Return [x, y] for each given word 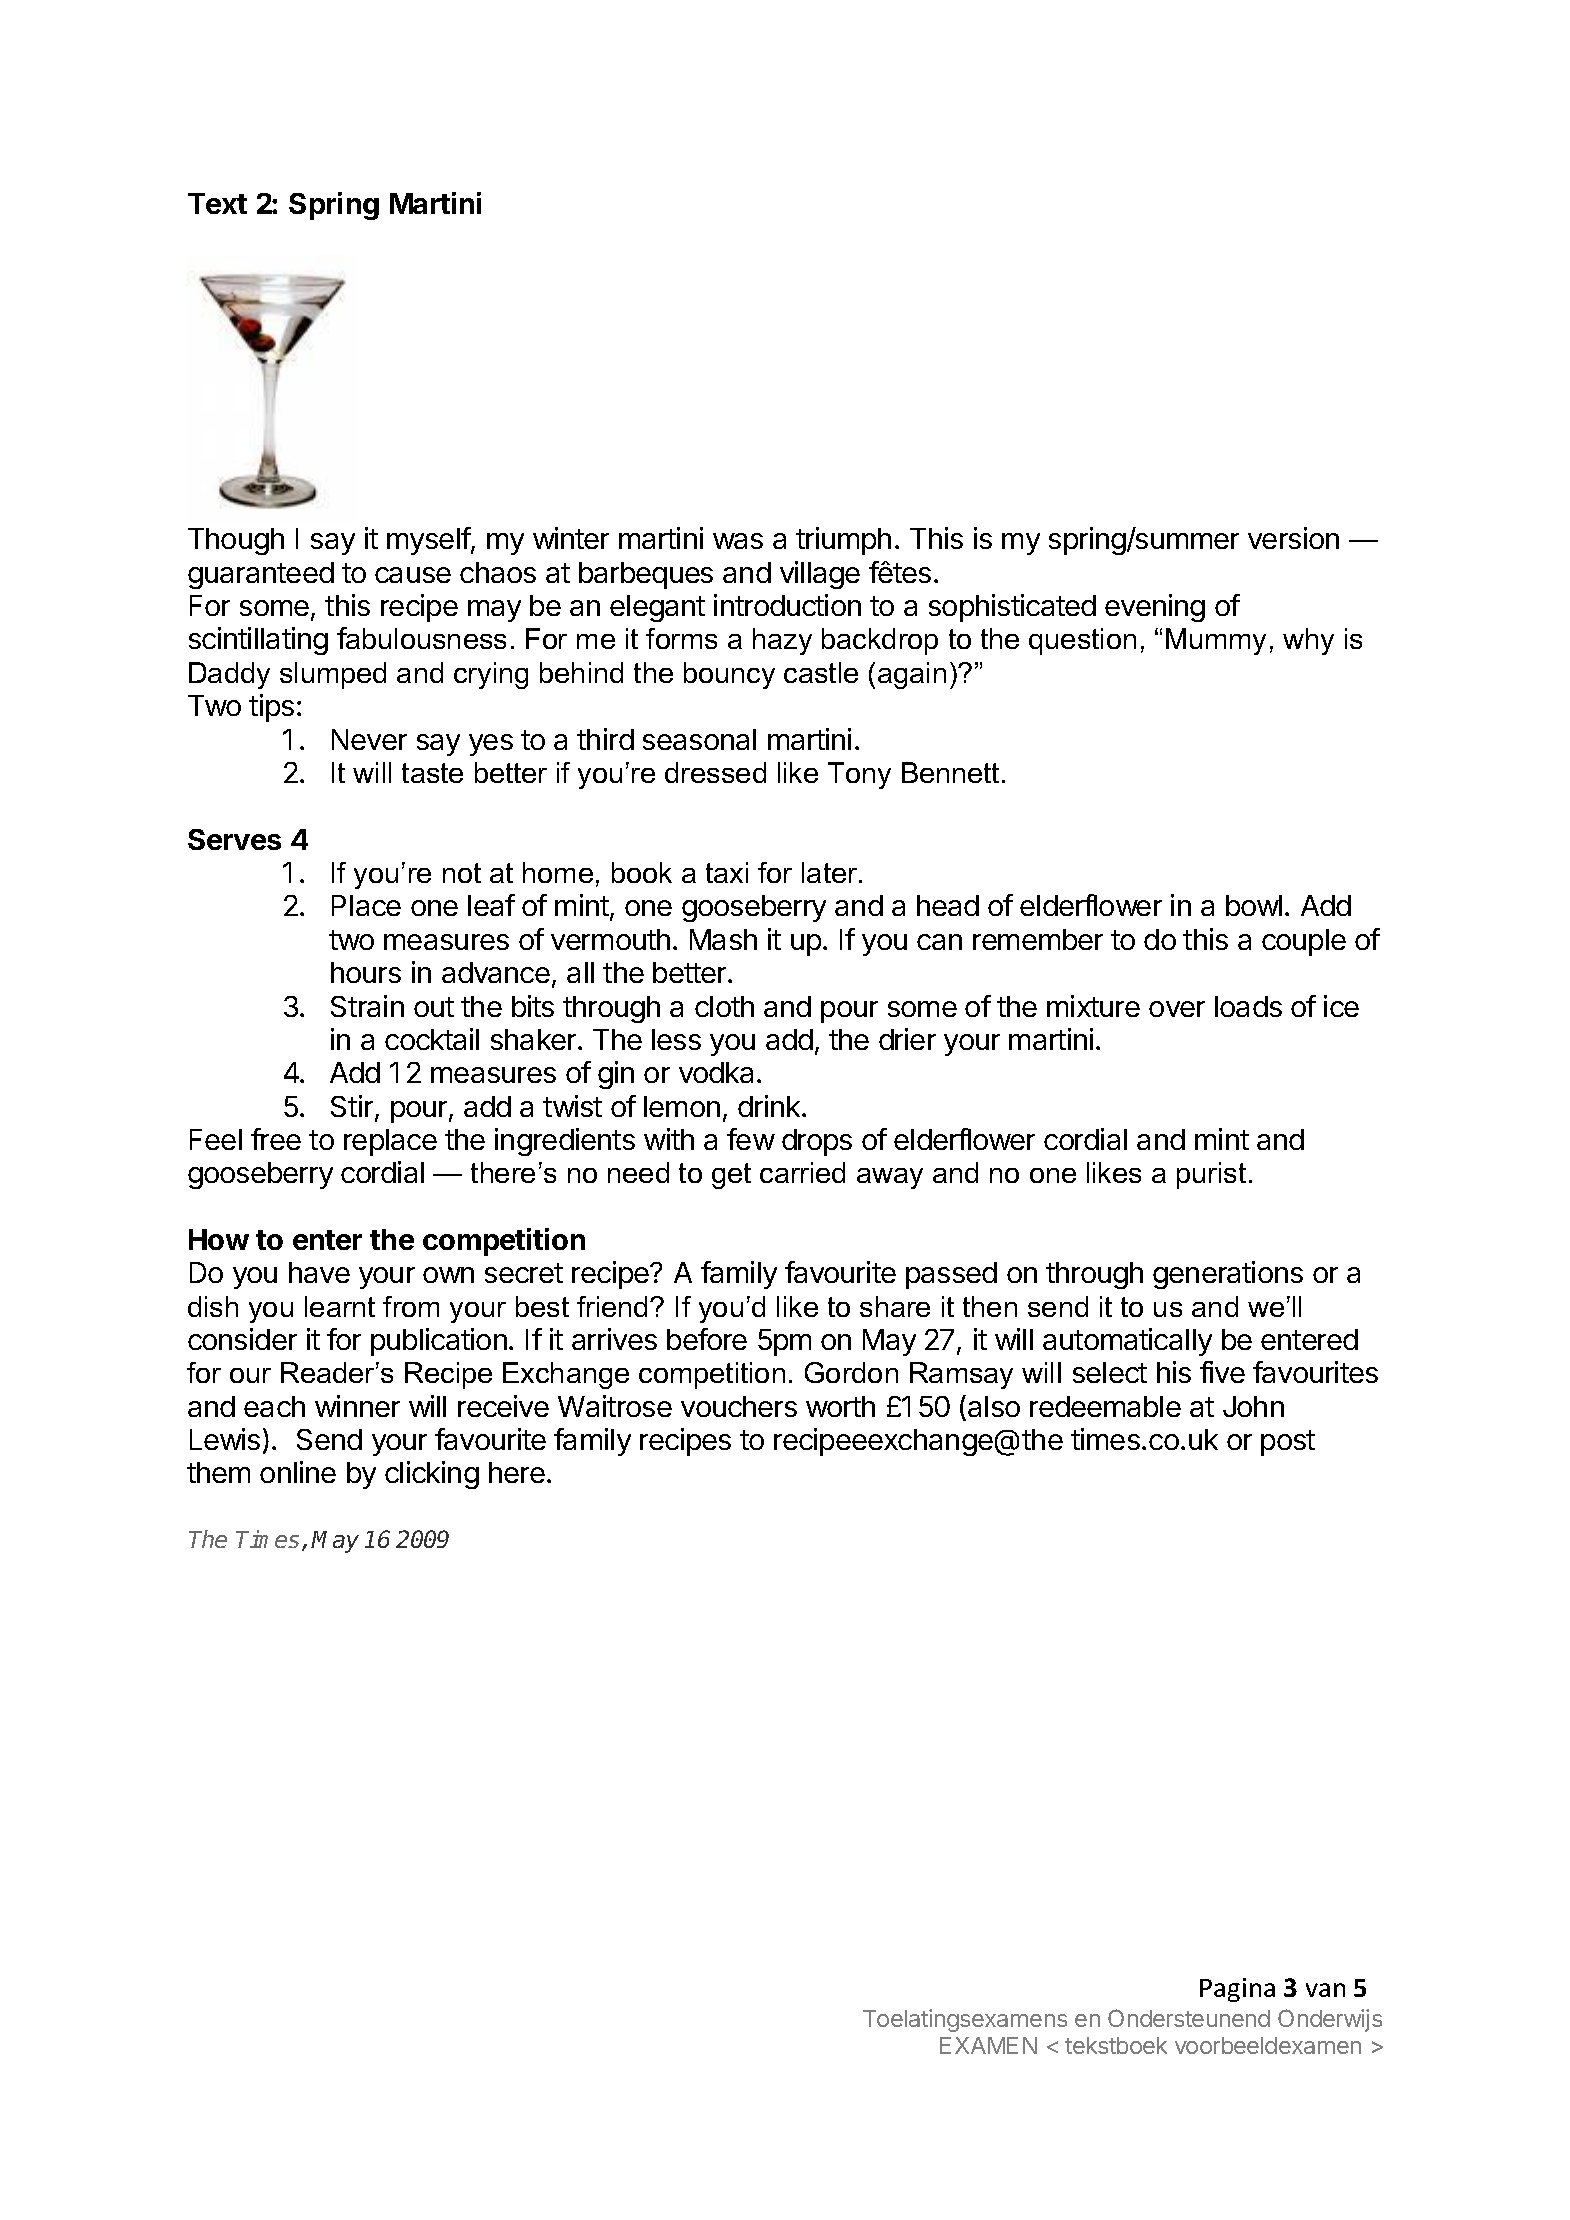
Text [217, 203]
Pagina [1237, 1990]
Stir [352, 1106]
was [738, 541]
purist [1211, 1175]
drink [770, 1106]
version [1293, 538]
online [298, 1472]
